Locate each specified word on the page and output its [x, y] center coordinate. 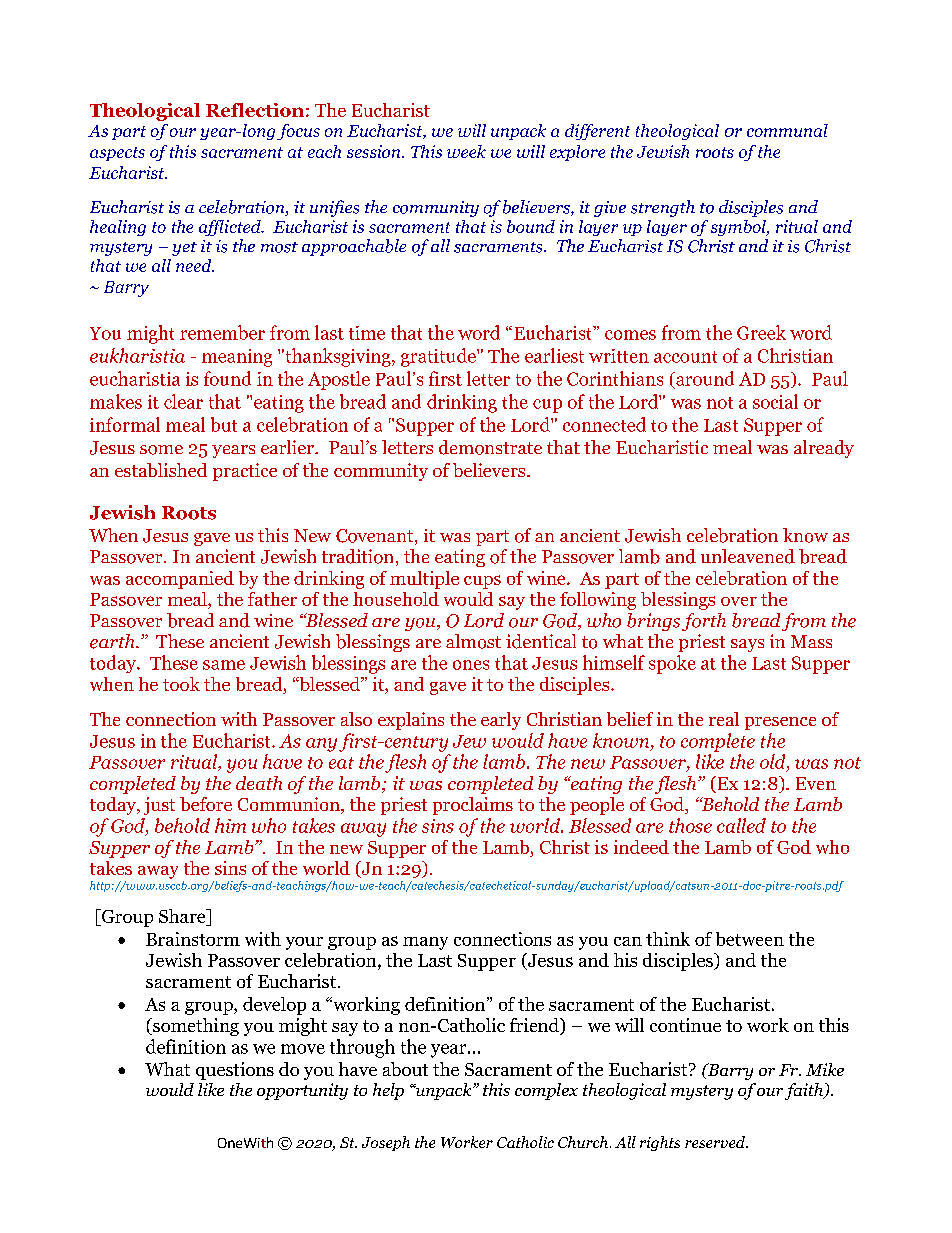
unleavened [748, 556]
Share [183, 916]
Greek [761, 332]
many [425, 943]
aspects [117, 154]
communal [787, 130]
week [466, 151]
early [501, 721]
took [181, 684]
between [750, 939]
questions [235, 1071]
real [724, 719]
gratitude [439, 357]
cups [482, 582]
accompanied [180, 580]
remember [222, 332]
